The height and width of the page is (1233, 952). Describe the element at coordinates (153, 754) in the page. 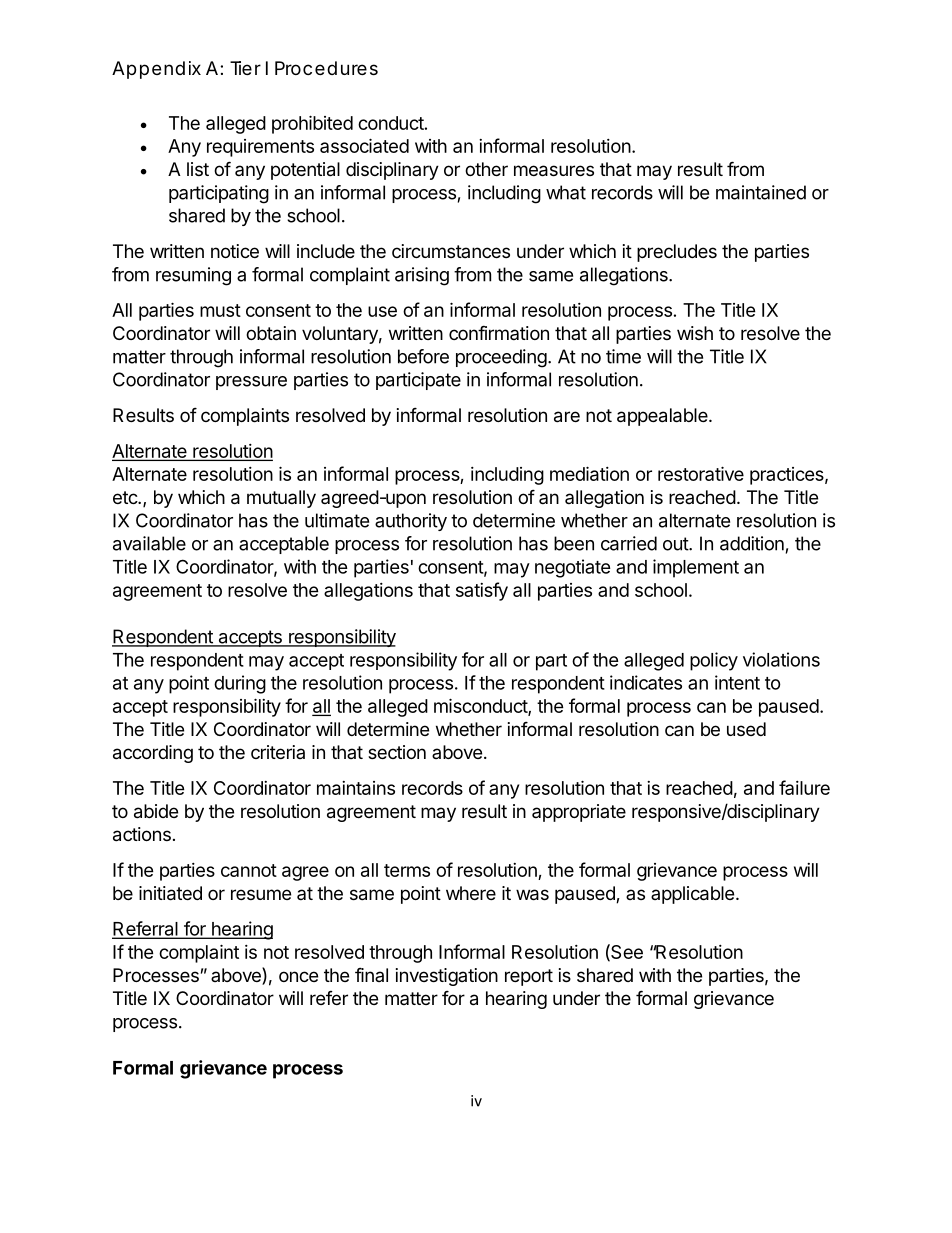

I see `according` at that location.
